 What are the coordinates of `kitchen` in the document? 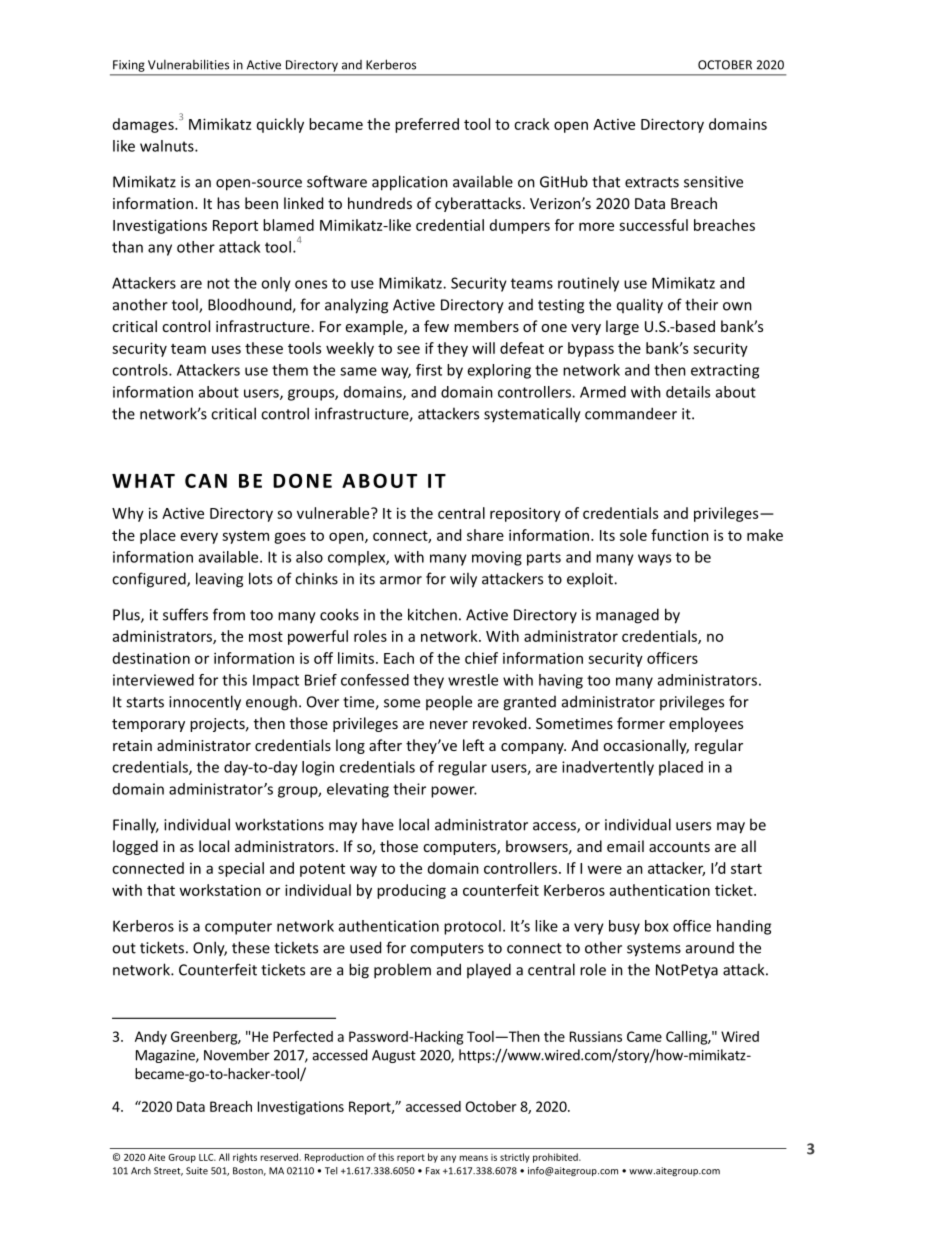 It's located at (432, 614).
